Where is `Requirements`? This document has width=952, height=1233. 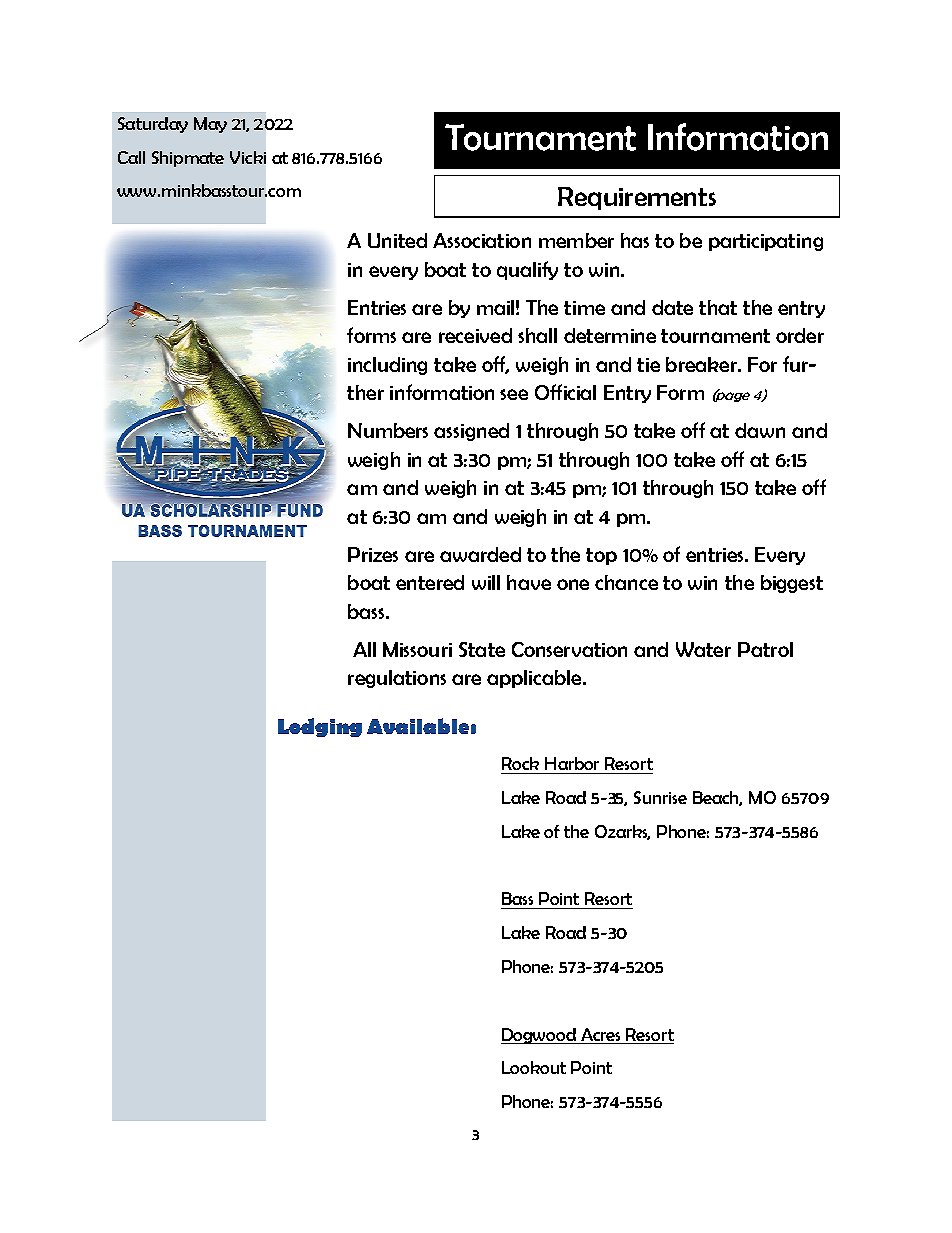
Requirements is located at coordinates (637, 198).
